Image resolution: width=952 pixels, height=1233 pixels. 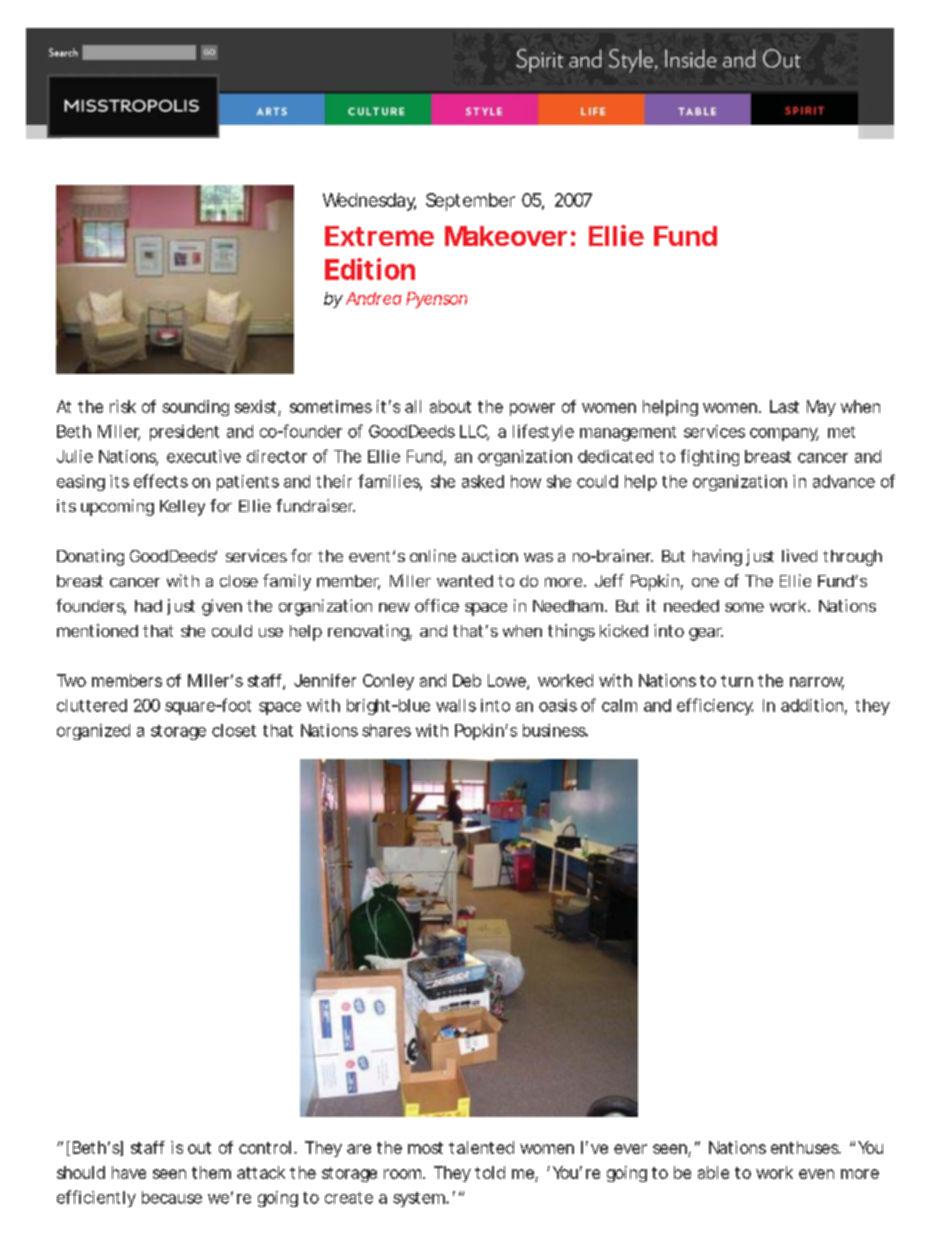 What do you see at coordinates (715, 706) in the image?
I see `efficiency` at bounding box center [715, 706].
